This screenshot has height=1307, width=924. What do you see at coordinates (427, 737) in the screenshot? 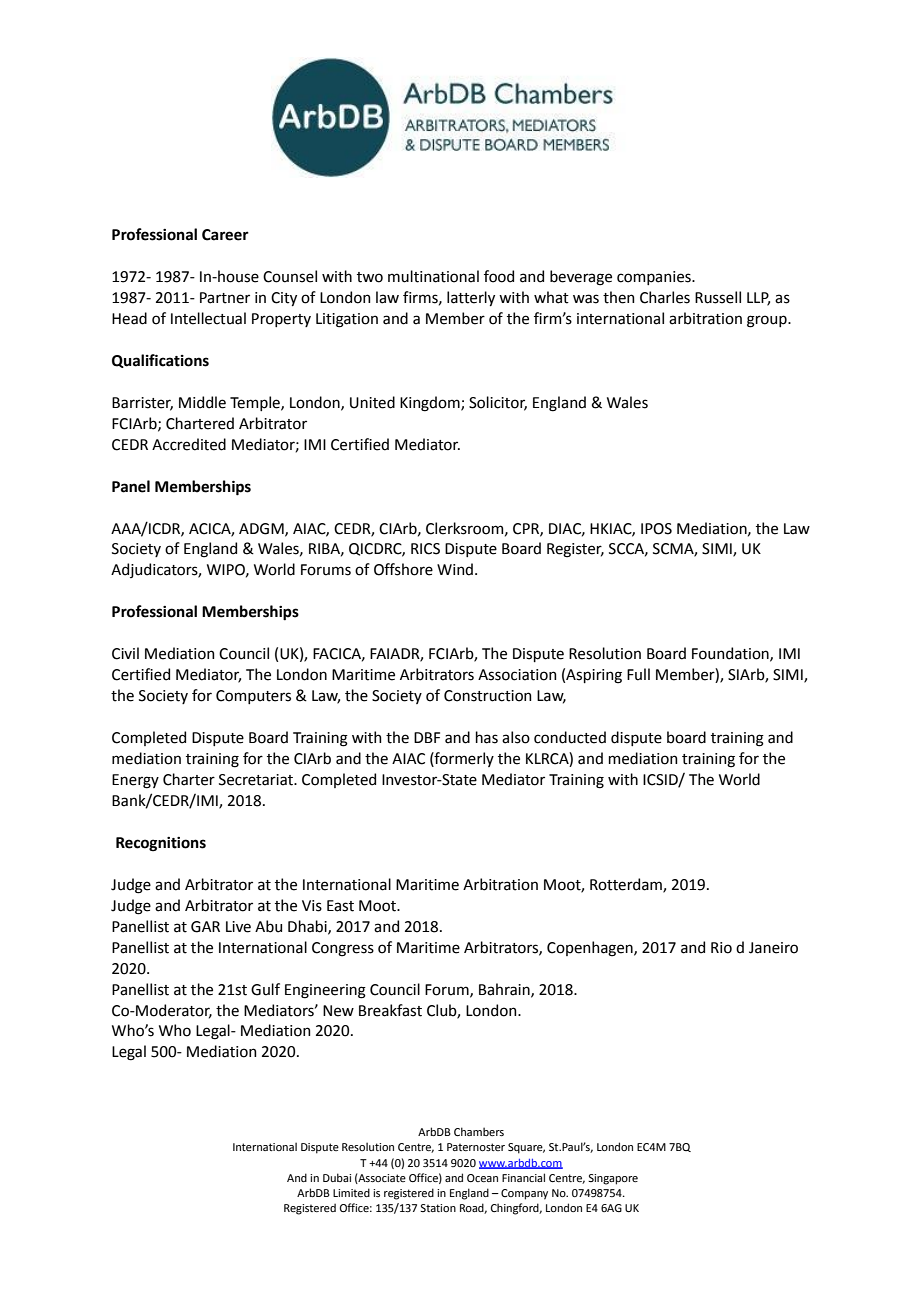
I see `DBF` at bounding box center [427, 737].
